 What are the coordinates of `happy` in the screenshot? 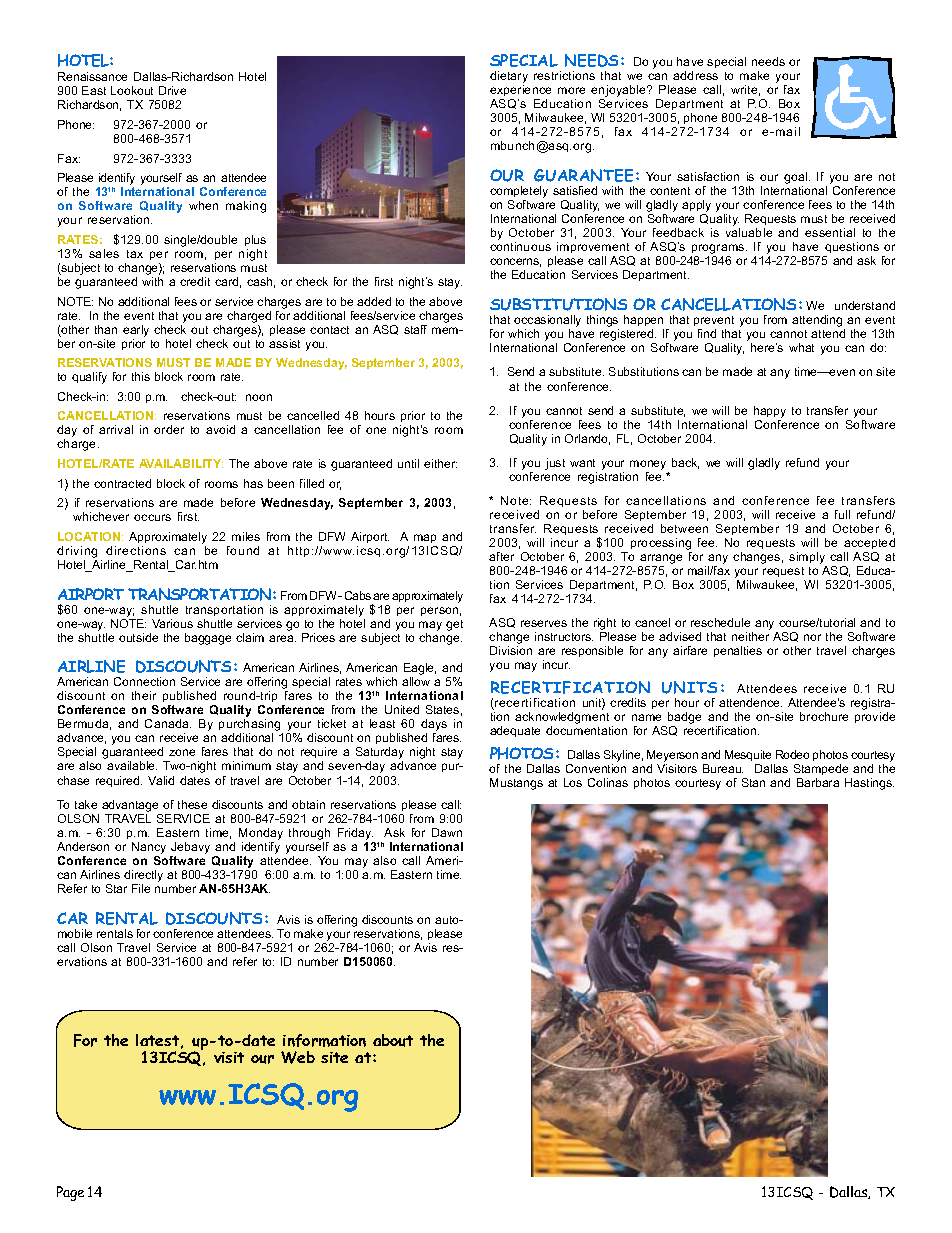 It's located at (770, 412).
